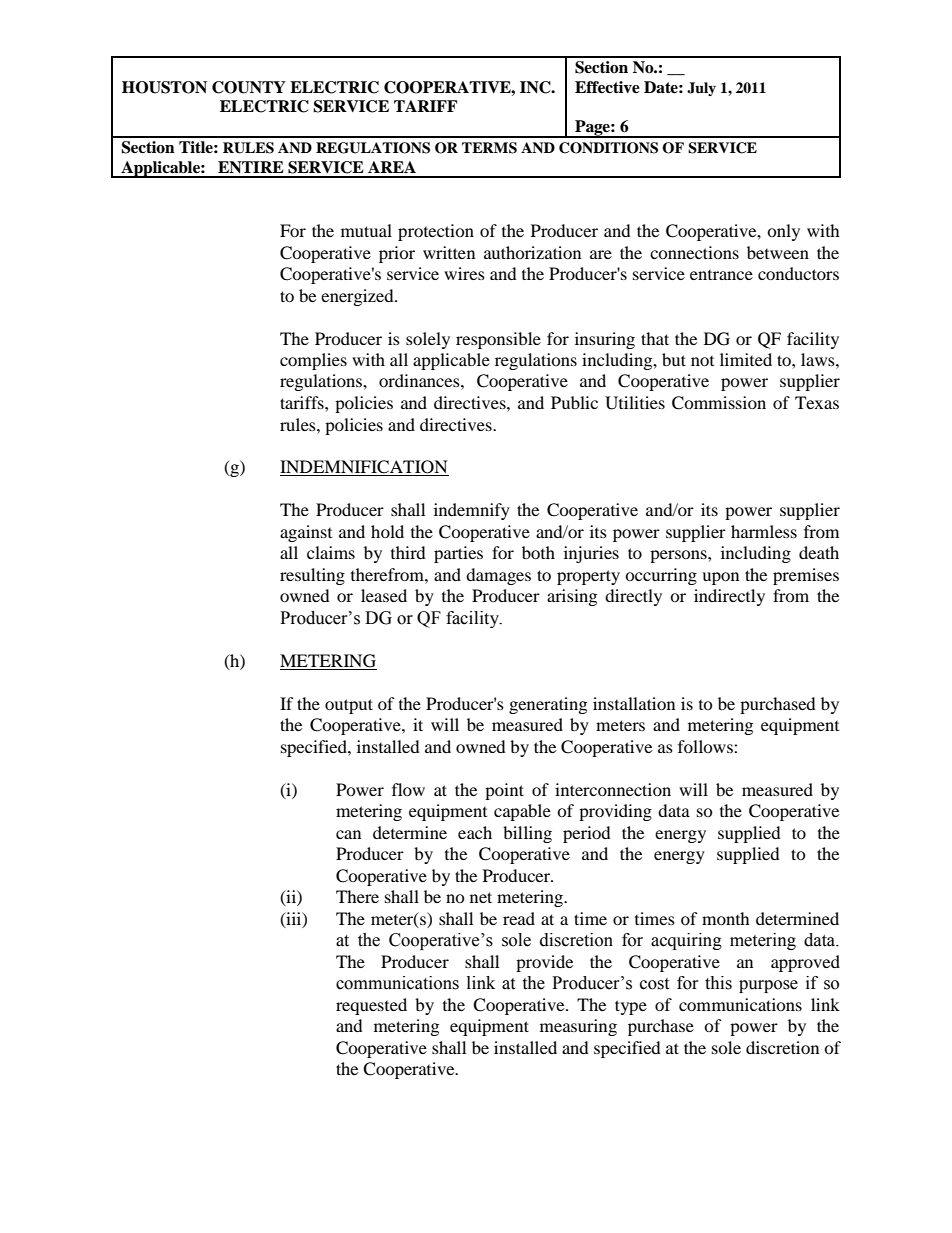 The image size is (952, 1233). What do you see at coordinates (249, 87) in the screenshot?
I see `COUNTY` at bounding box center [249, 87].
